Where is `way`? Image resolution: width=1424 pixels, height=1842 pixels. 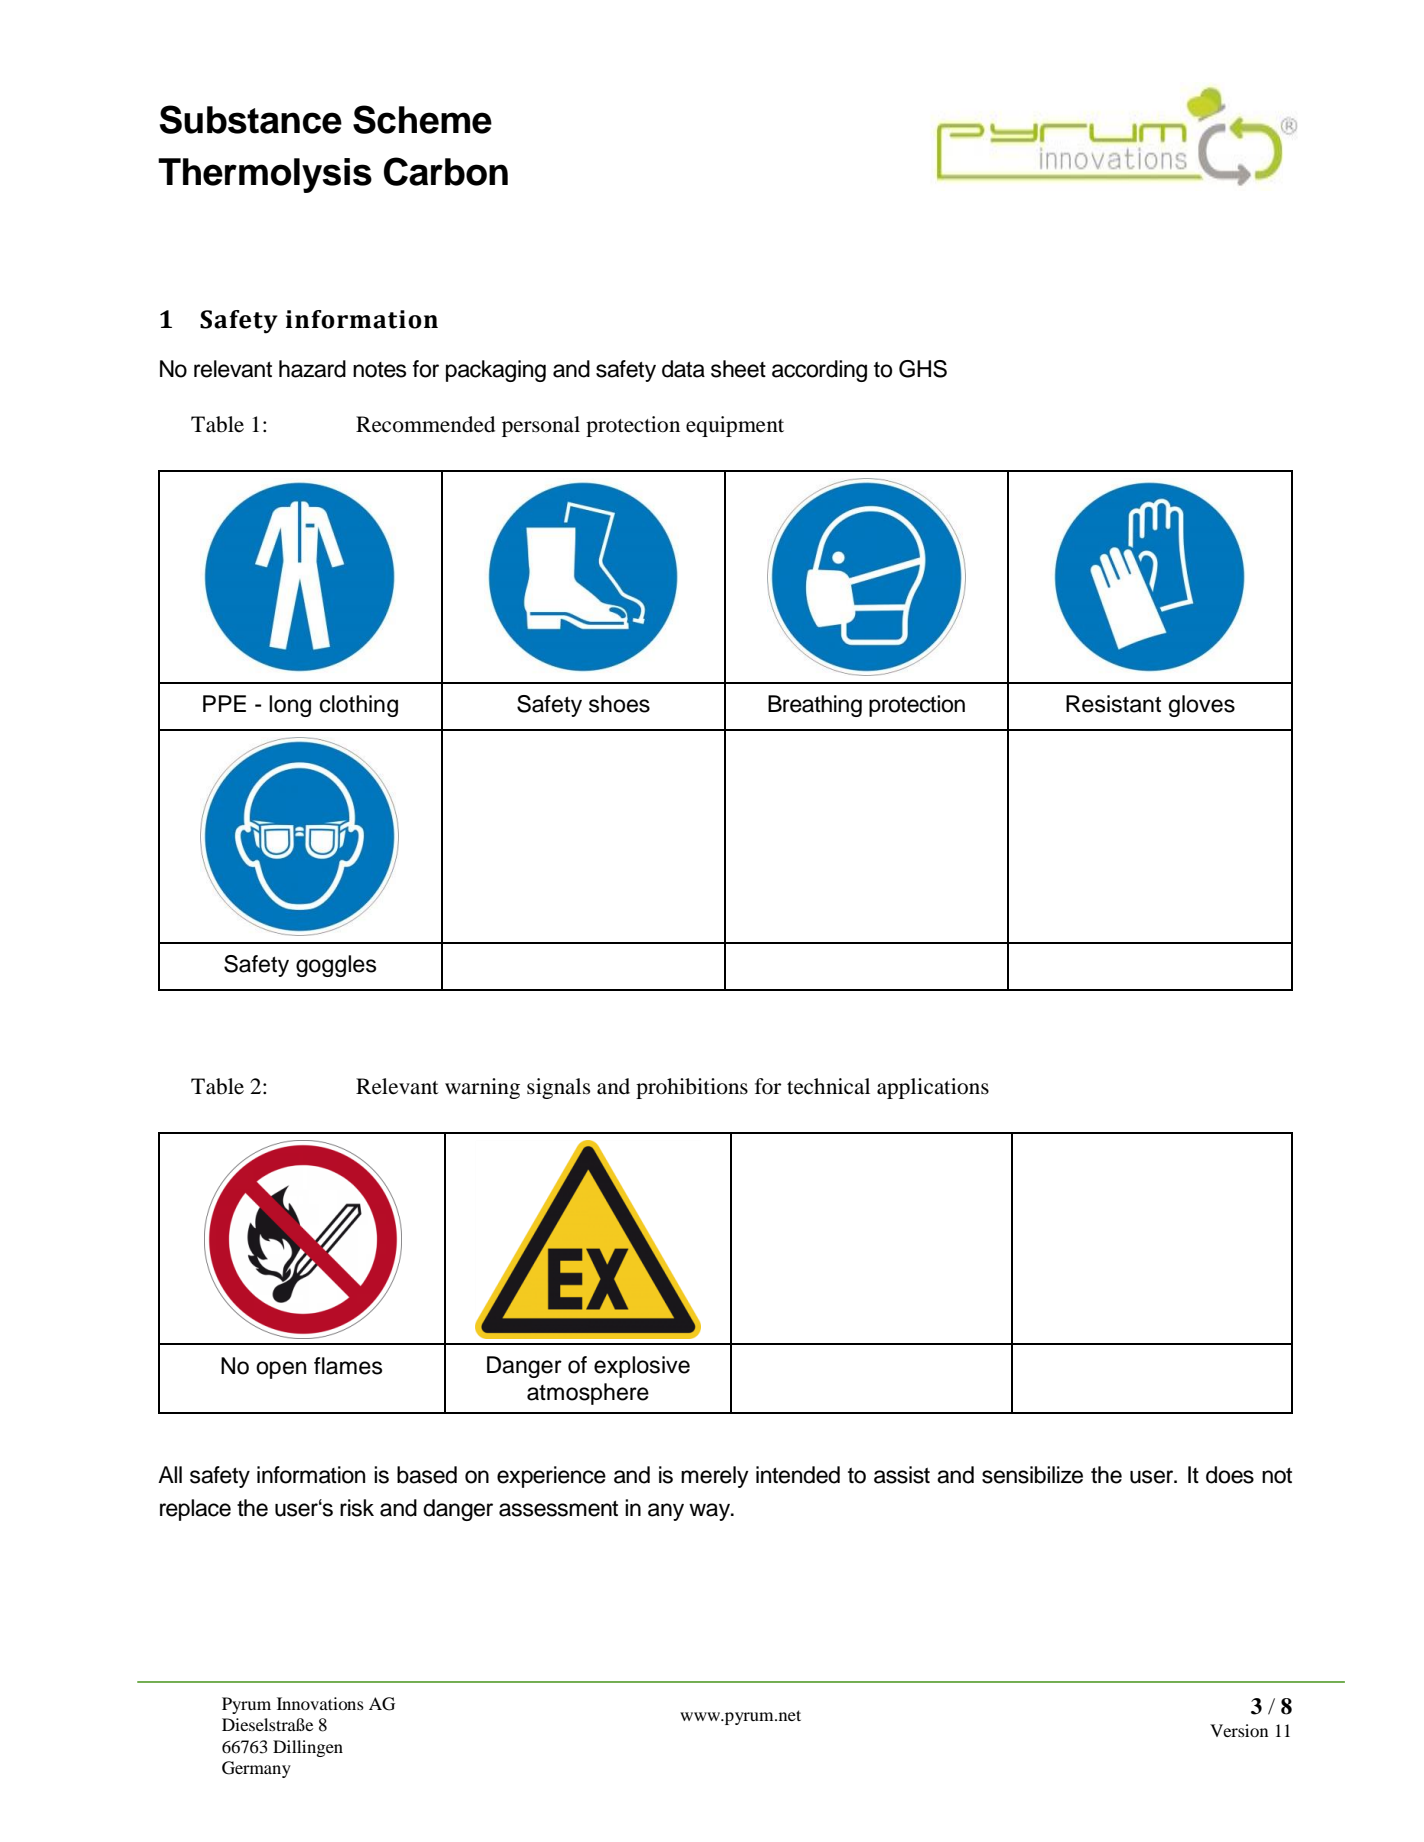
way is located at coordinates (711, 1512).
